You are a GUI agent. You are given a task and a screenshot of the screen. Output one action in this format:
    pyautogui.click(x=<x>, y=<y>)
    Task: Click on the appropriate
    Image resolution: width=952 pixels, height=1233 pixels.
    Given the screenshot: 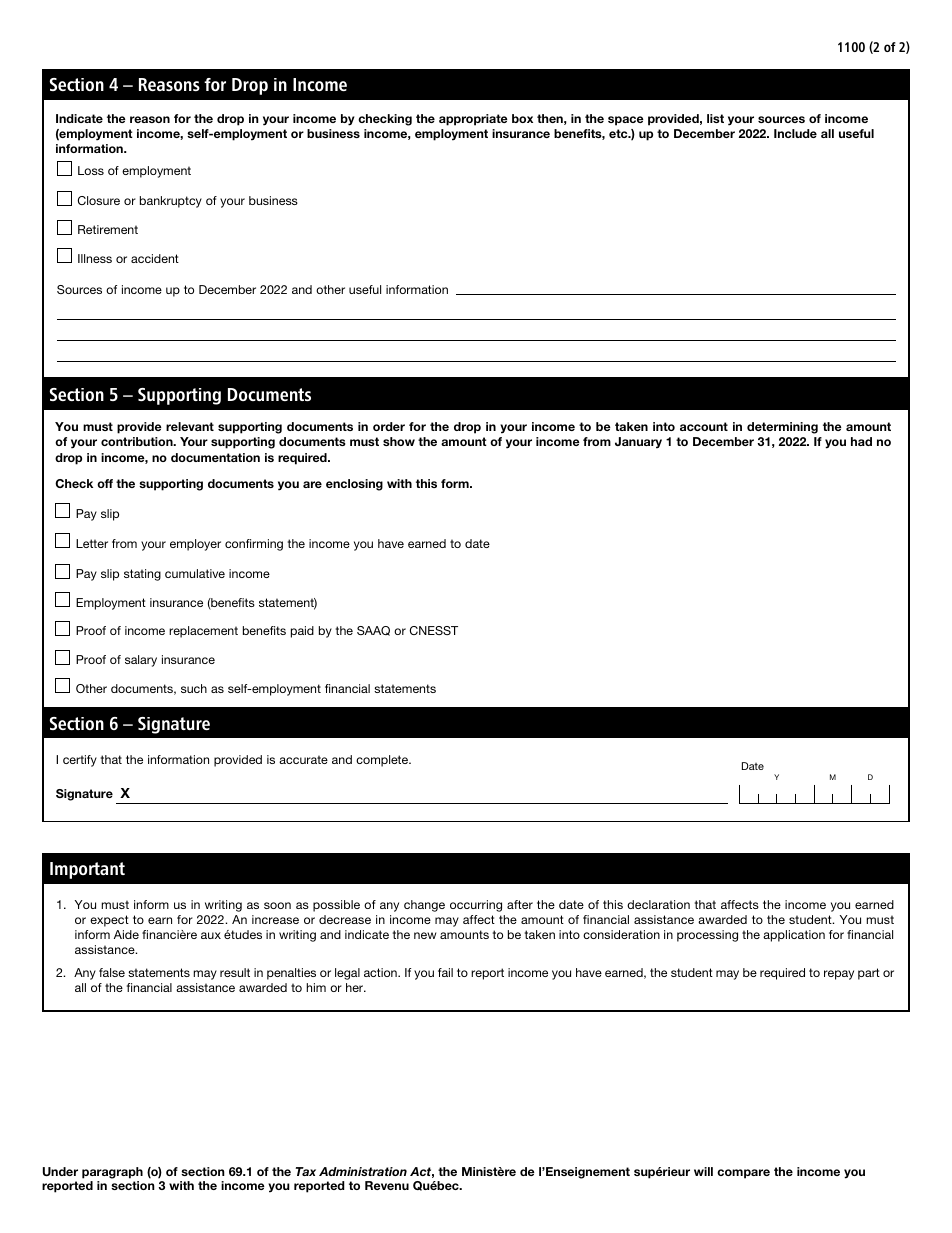 What is the action you would take?
    pyautogui.click(x=473, y=120)
